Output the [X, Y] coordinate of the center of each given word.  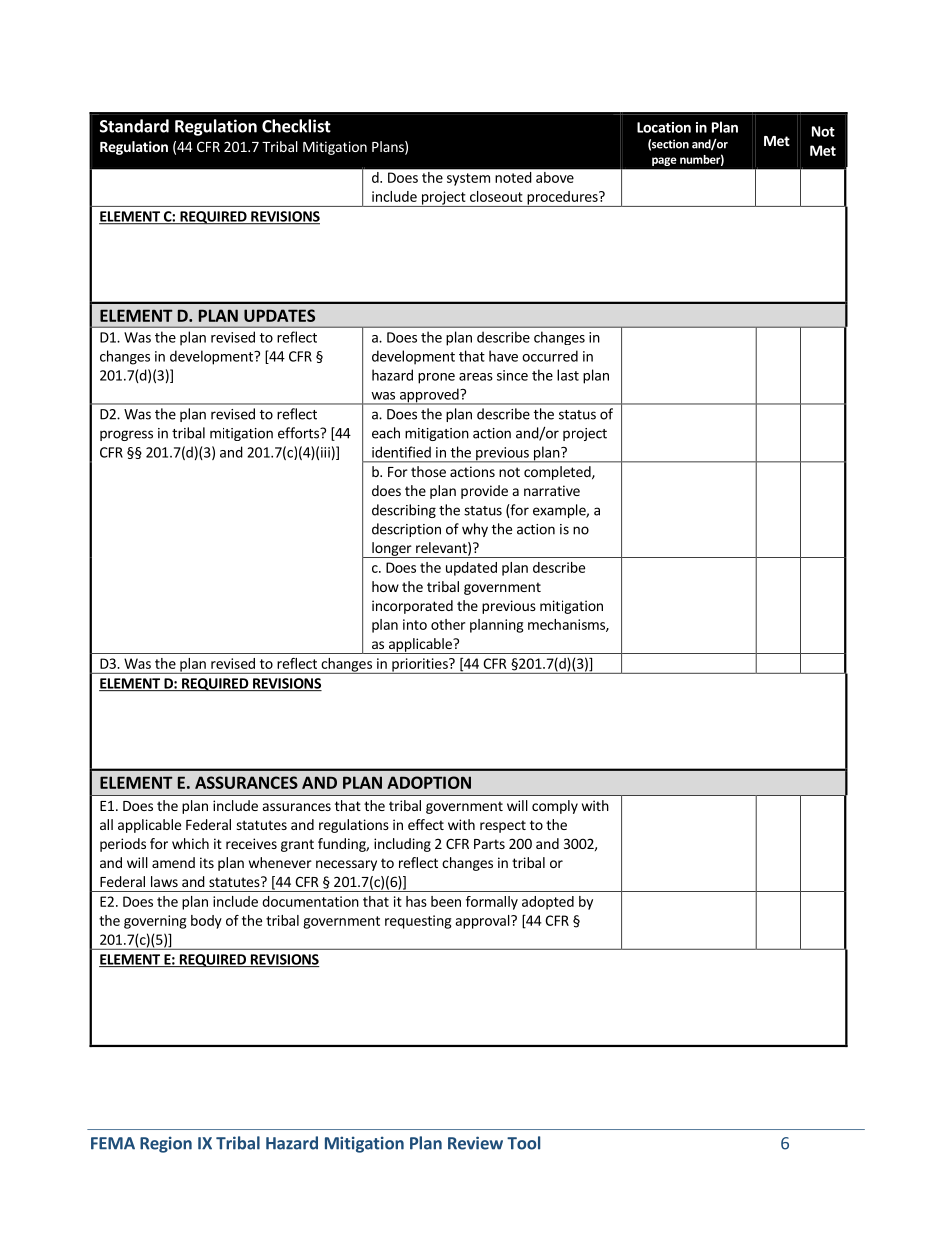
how [385, 586]
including [402, 845]
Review [475, 1143]
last [568, 375]
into [415, 624]
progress [126, 435]
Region [166, 1144]
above [555, 177]
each [386, 433]
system [468, 179]
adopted [548, 903]
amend [173, 862]
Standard [134, 126]
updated [471, 569]
